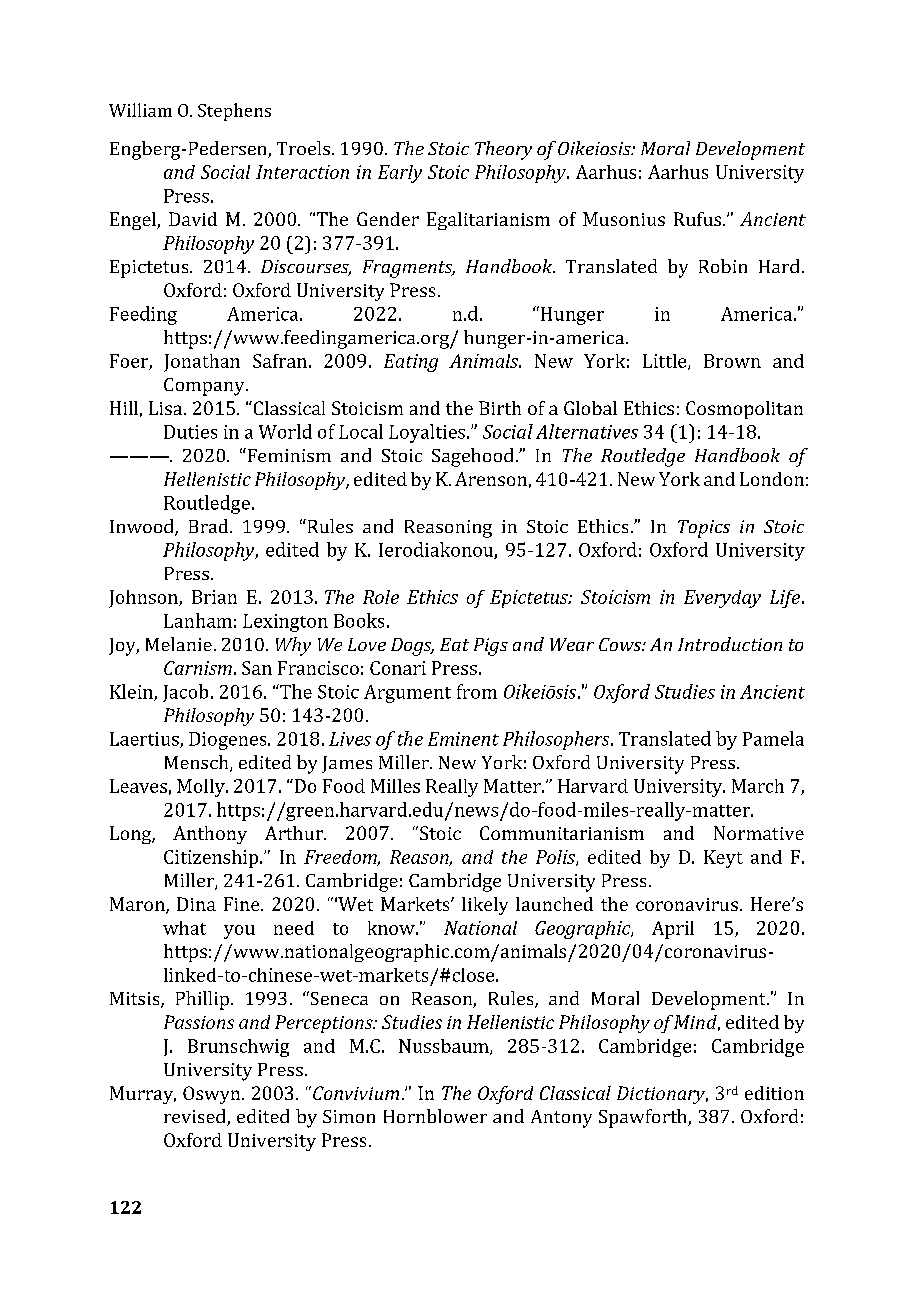 The height and width of the page is (1305, 924). What do you see at coordinates (435, 1116) in the page?
I see `Hornblower` at bounding box center [435, 1116].
